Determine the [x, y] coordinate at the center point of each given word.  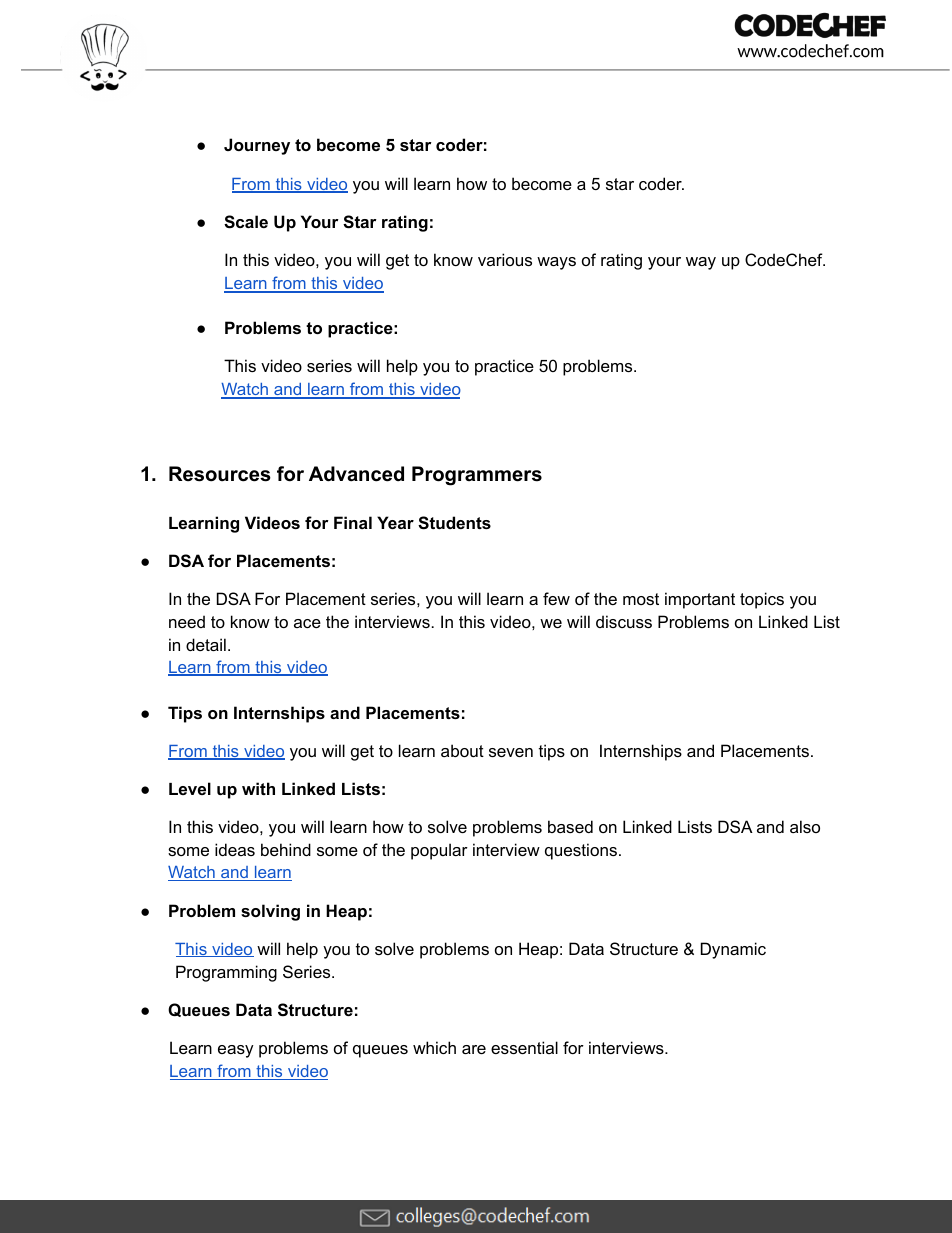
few [556, 598]
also [805, 826]
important [700, 600]
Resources [220, 474]
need [187, 621]
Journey [257, 146]
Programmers [477, 476]
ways [556, 263]
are [474, 1049]
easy [236, 1051]
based [570, 826]
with [258, 788]
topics [762, 600]
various [505, 259]
